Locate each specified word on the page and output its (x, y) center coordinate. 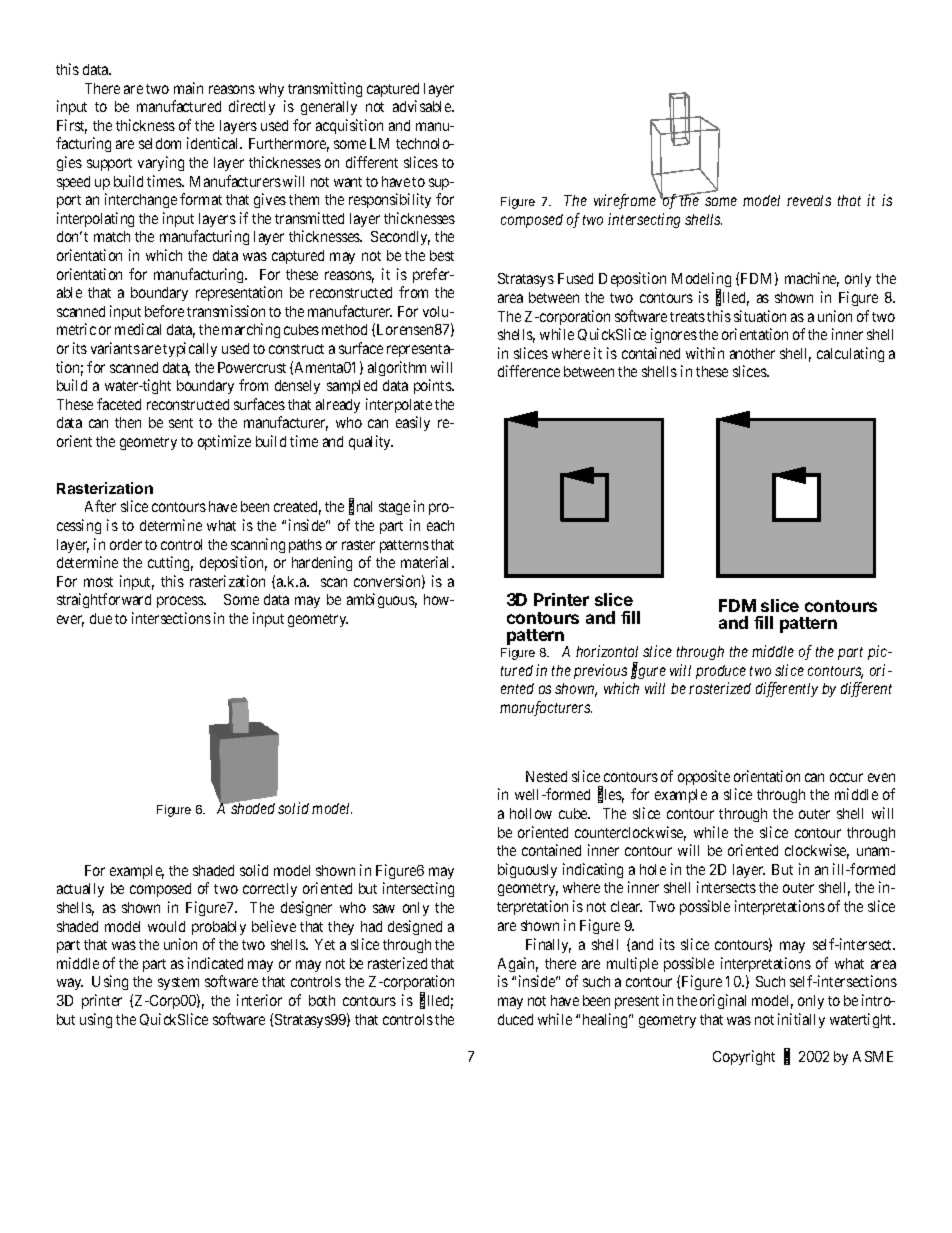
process (181, 602)
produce (721, 672)
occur (846, 777)
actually (80, 890)
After (100, 506)
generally (329, 108)
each (440, 525)
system (178, 983)
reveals (809, 200)
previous (600, 671)
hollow (531, 813)
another (752, 353)
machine (812, 279)
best (442, 255)
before (164, 311)
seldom (160, 143)
